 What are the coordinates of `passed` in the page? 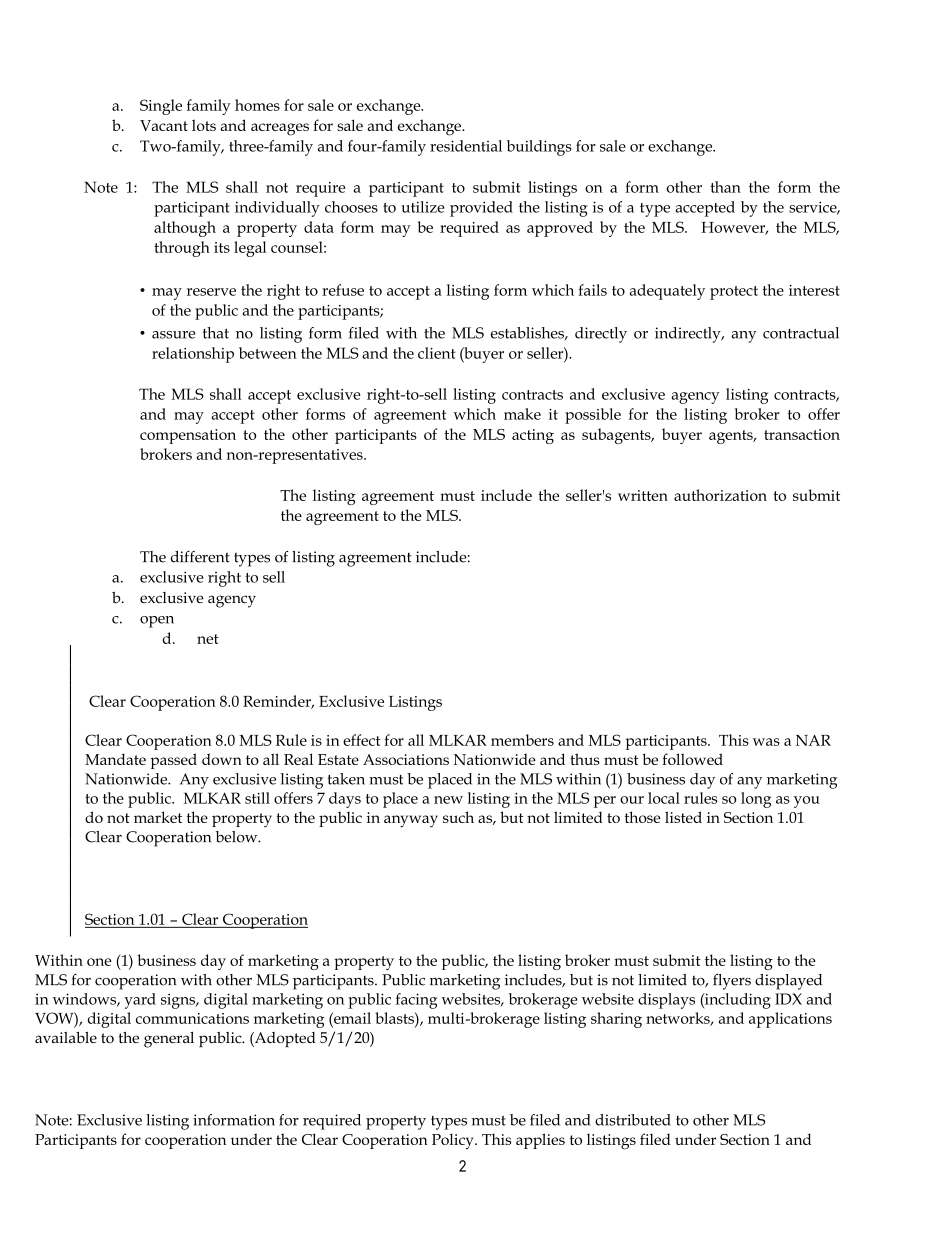 It's located at (173, 761).
